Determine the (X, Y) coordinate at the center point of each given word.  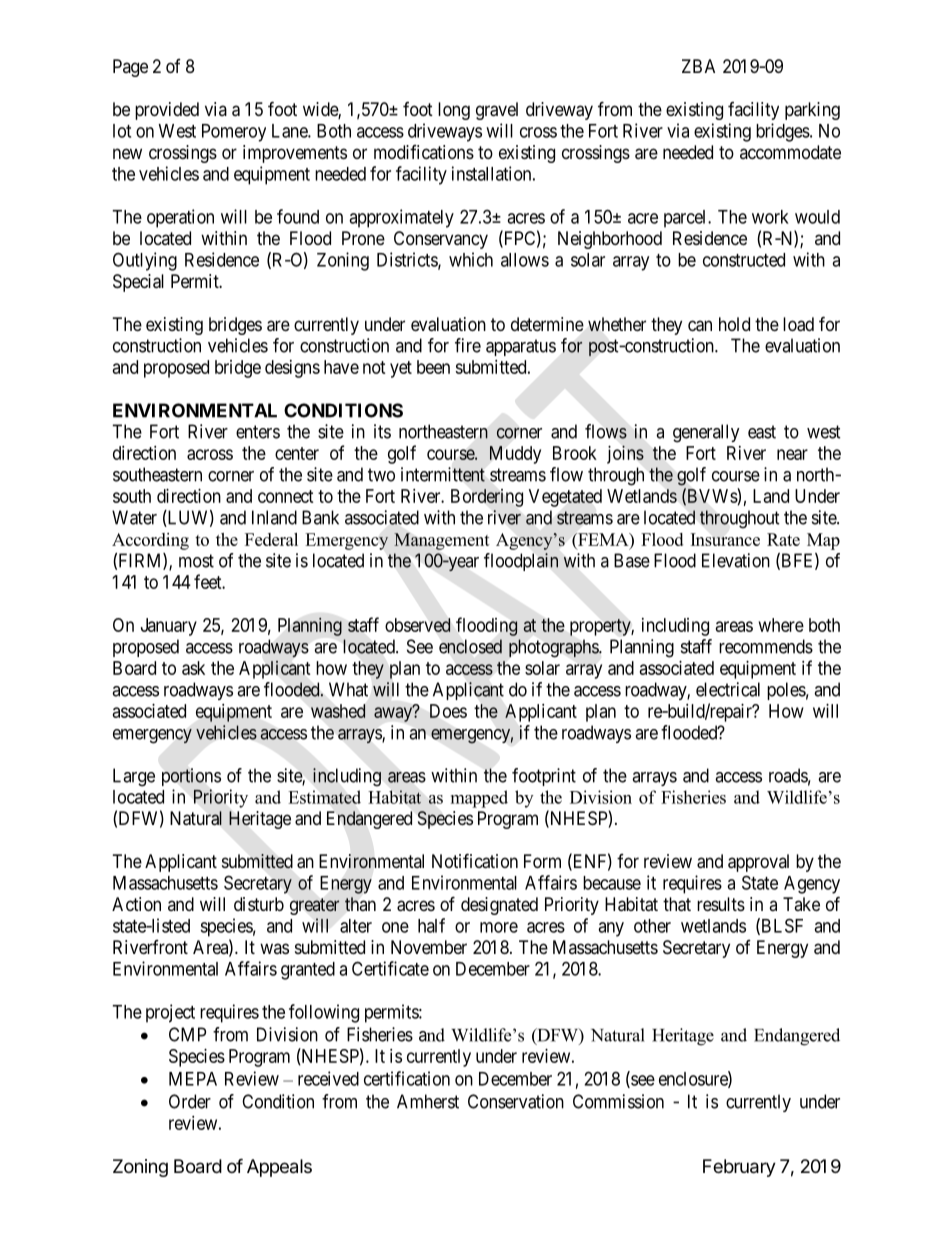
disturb (259, 904)
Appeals (279, 1168)
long (454, 111)
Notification (475, 861)
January (169, 627)
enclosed (470, 646)
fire (468, 345)
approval (758, 863)
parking (812, 111)
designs (292, 369)
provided (167, 111)
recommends (766, 646)
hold (734, 324)
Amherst (428, 1101)
